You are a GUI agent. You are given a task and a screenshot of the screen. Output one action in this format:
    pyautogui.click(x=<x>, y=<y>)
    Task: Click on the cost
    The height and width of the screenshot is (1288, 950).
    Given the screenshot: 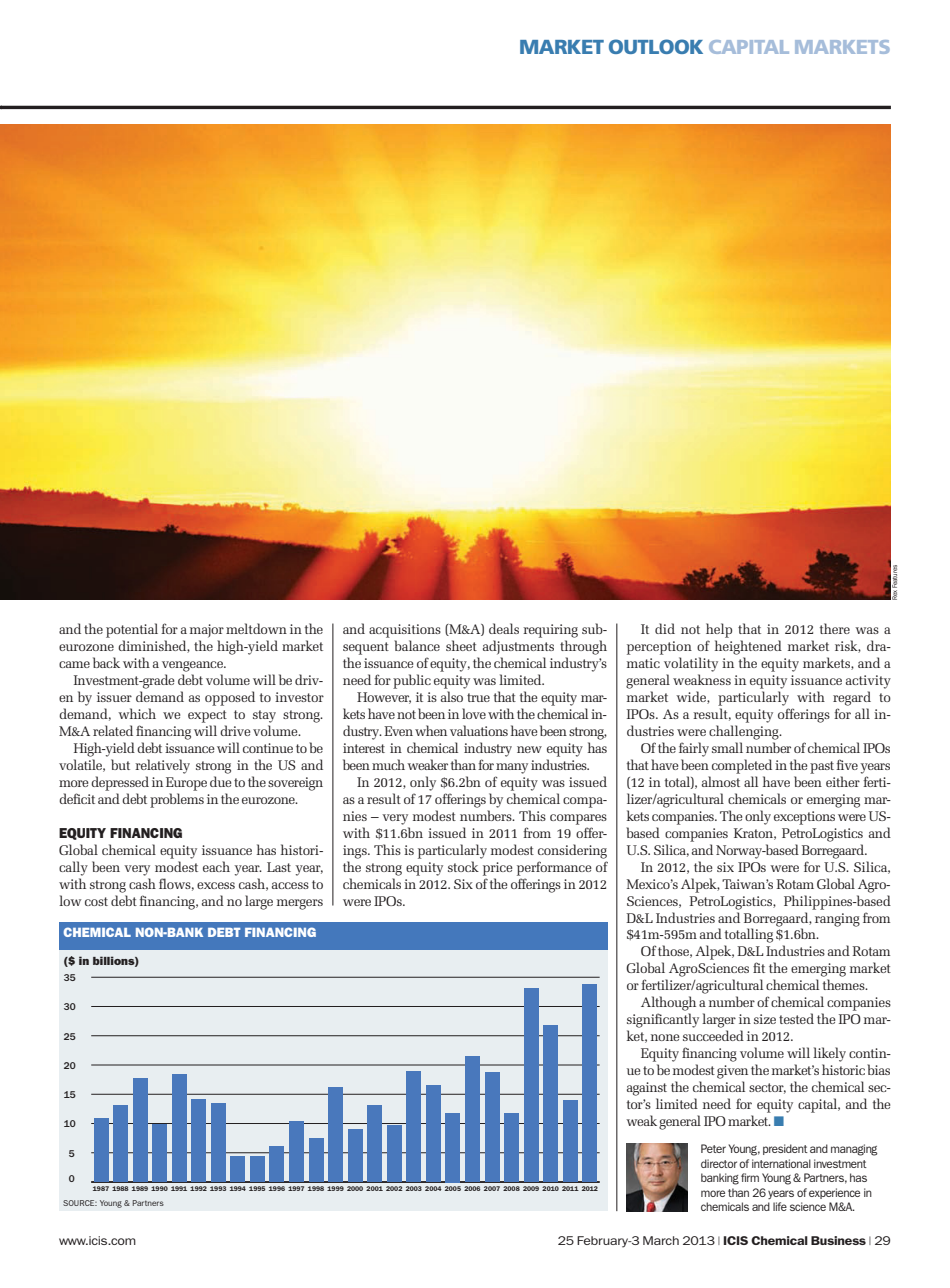 What is the action you would take?
    pyautogui.click(x=96, y=901)
